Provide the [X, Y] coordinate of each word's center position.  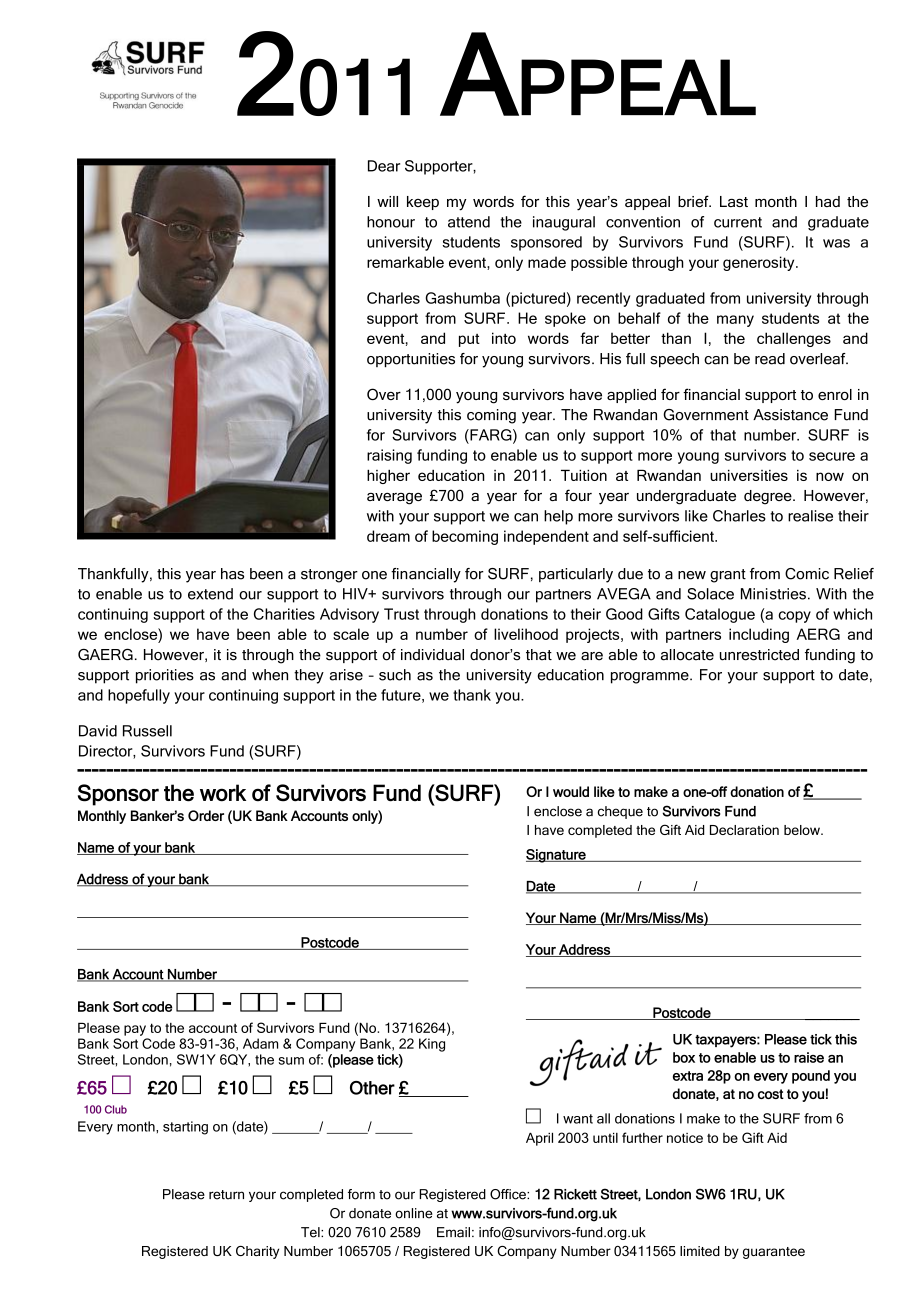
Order [206, 815]
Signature [557, 856]
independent [546, 537]
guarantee [774, 1253]
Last [734, 201]
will [387, 201]
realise [810, 516]
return [226, 1195]
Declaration [744, 830]
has [232, 574]
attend [469, 222]
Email [453, 1232]
